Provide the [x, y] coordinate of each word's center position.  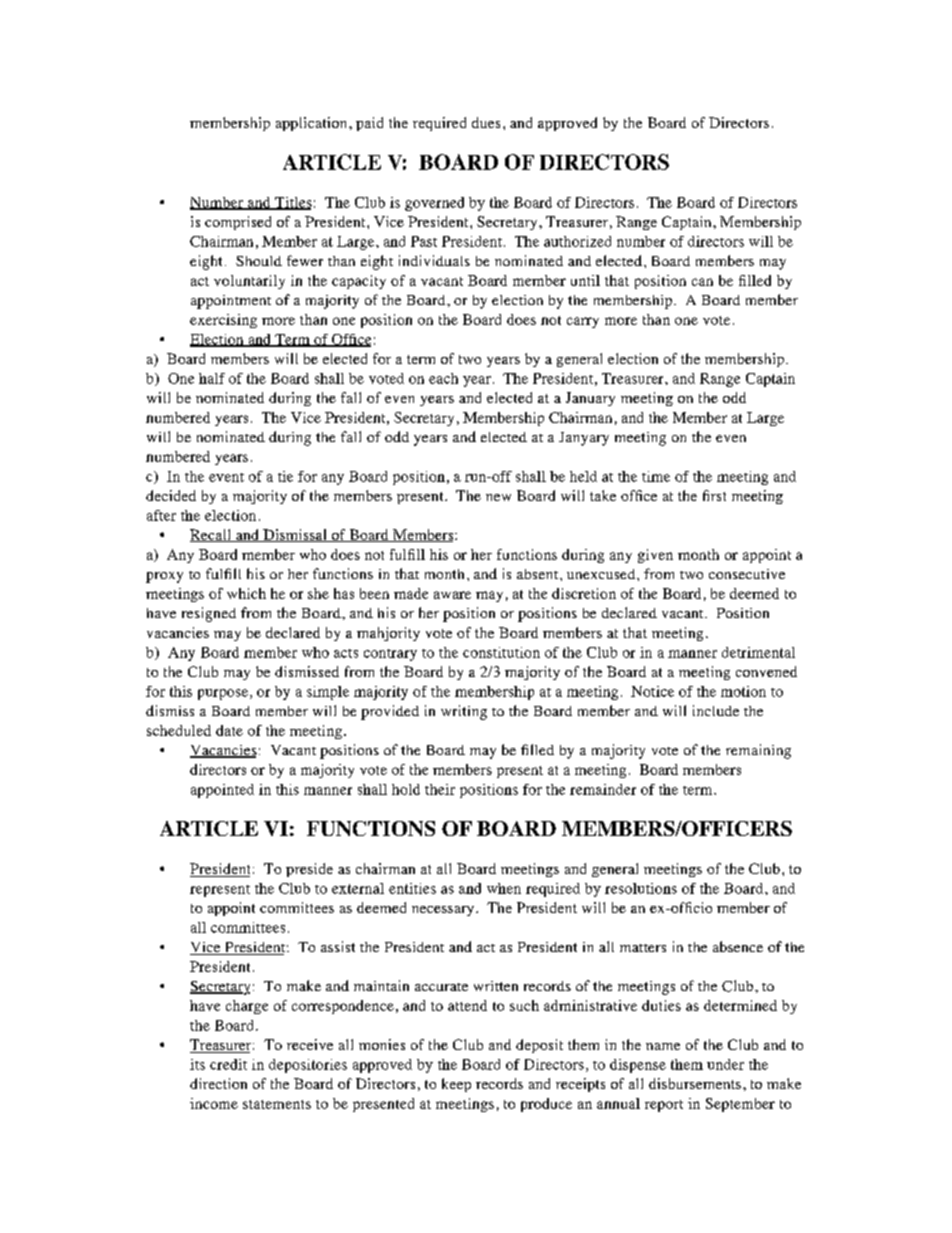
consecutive [747, 574]
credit [228, 1064]
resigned [209, 614]
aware [452, 595]
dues [486, 122]
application [313, 124]
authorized [577, 241]
